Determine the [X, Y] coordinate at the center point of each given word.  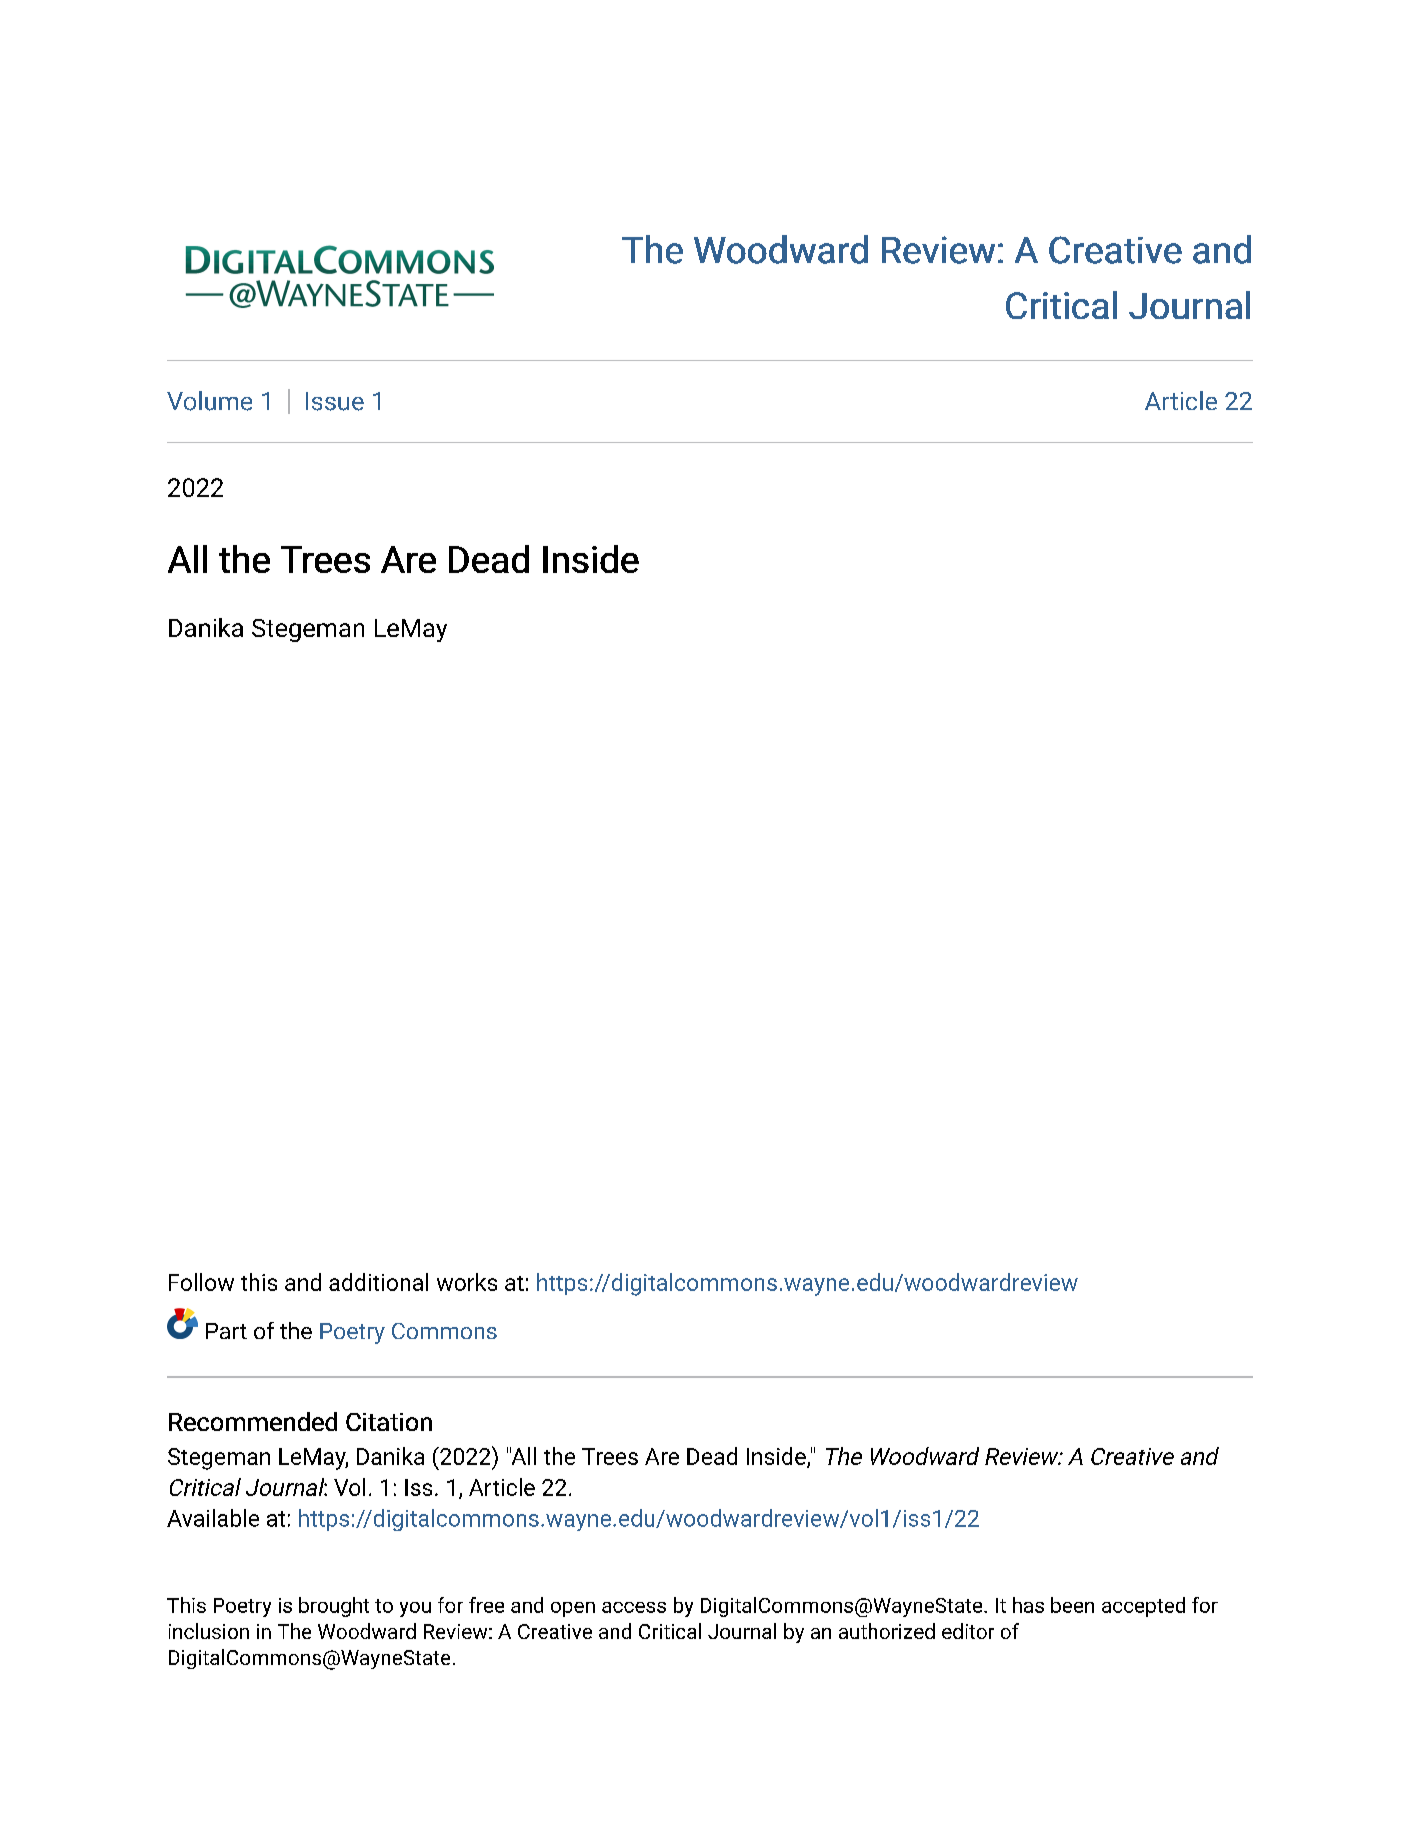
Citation [389, 1422]
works [467, 1282]
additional [378, 1282]
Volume [209, 401]
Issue [335, 401]
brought [334, 1607]
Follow [201, 1282]
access [634, 1607]
